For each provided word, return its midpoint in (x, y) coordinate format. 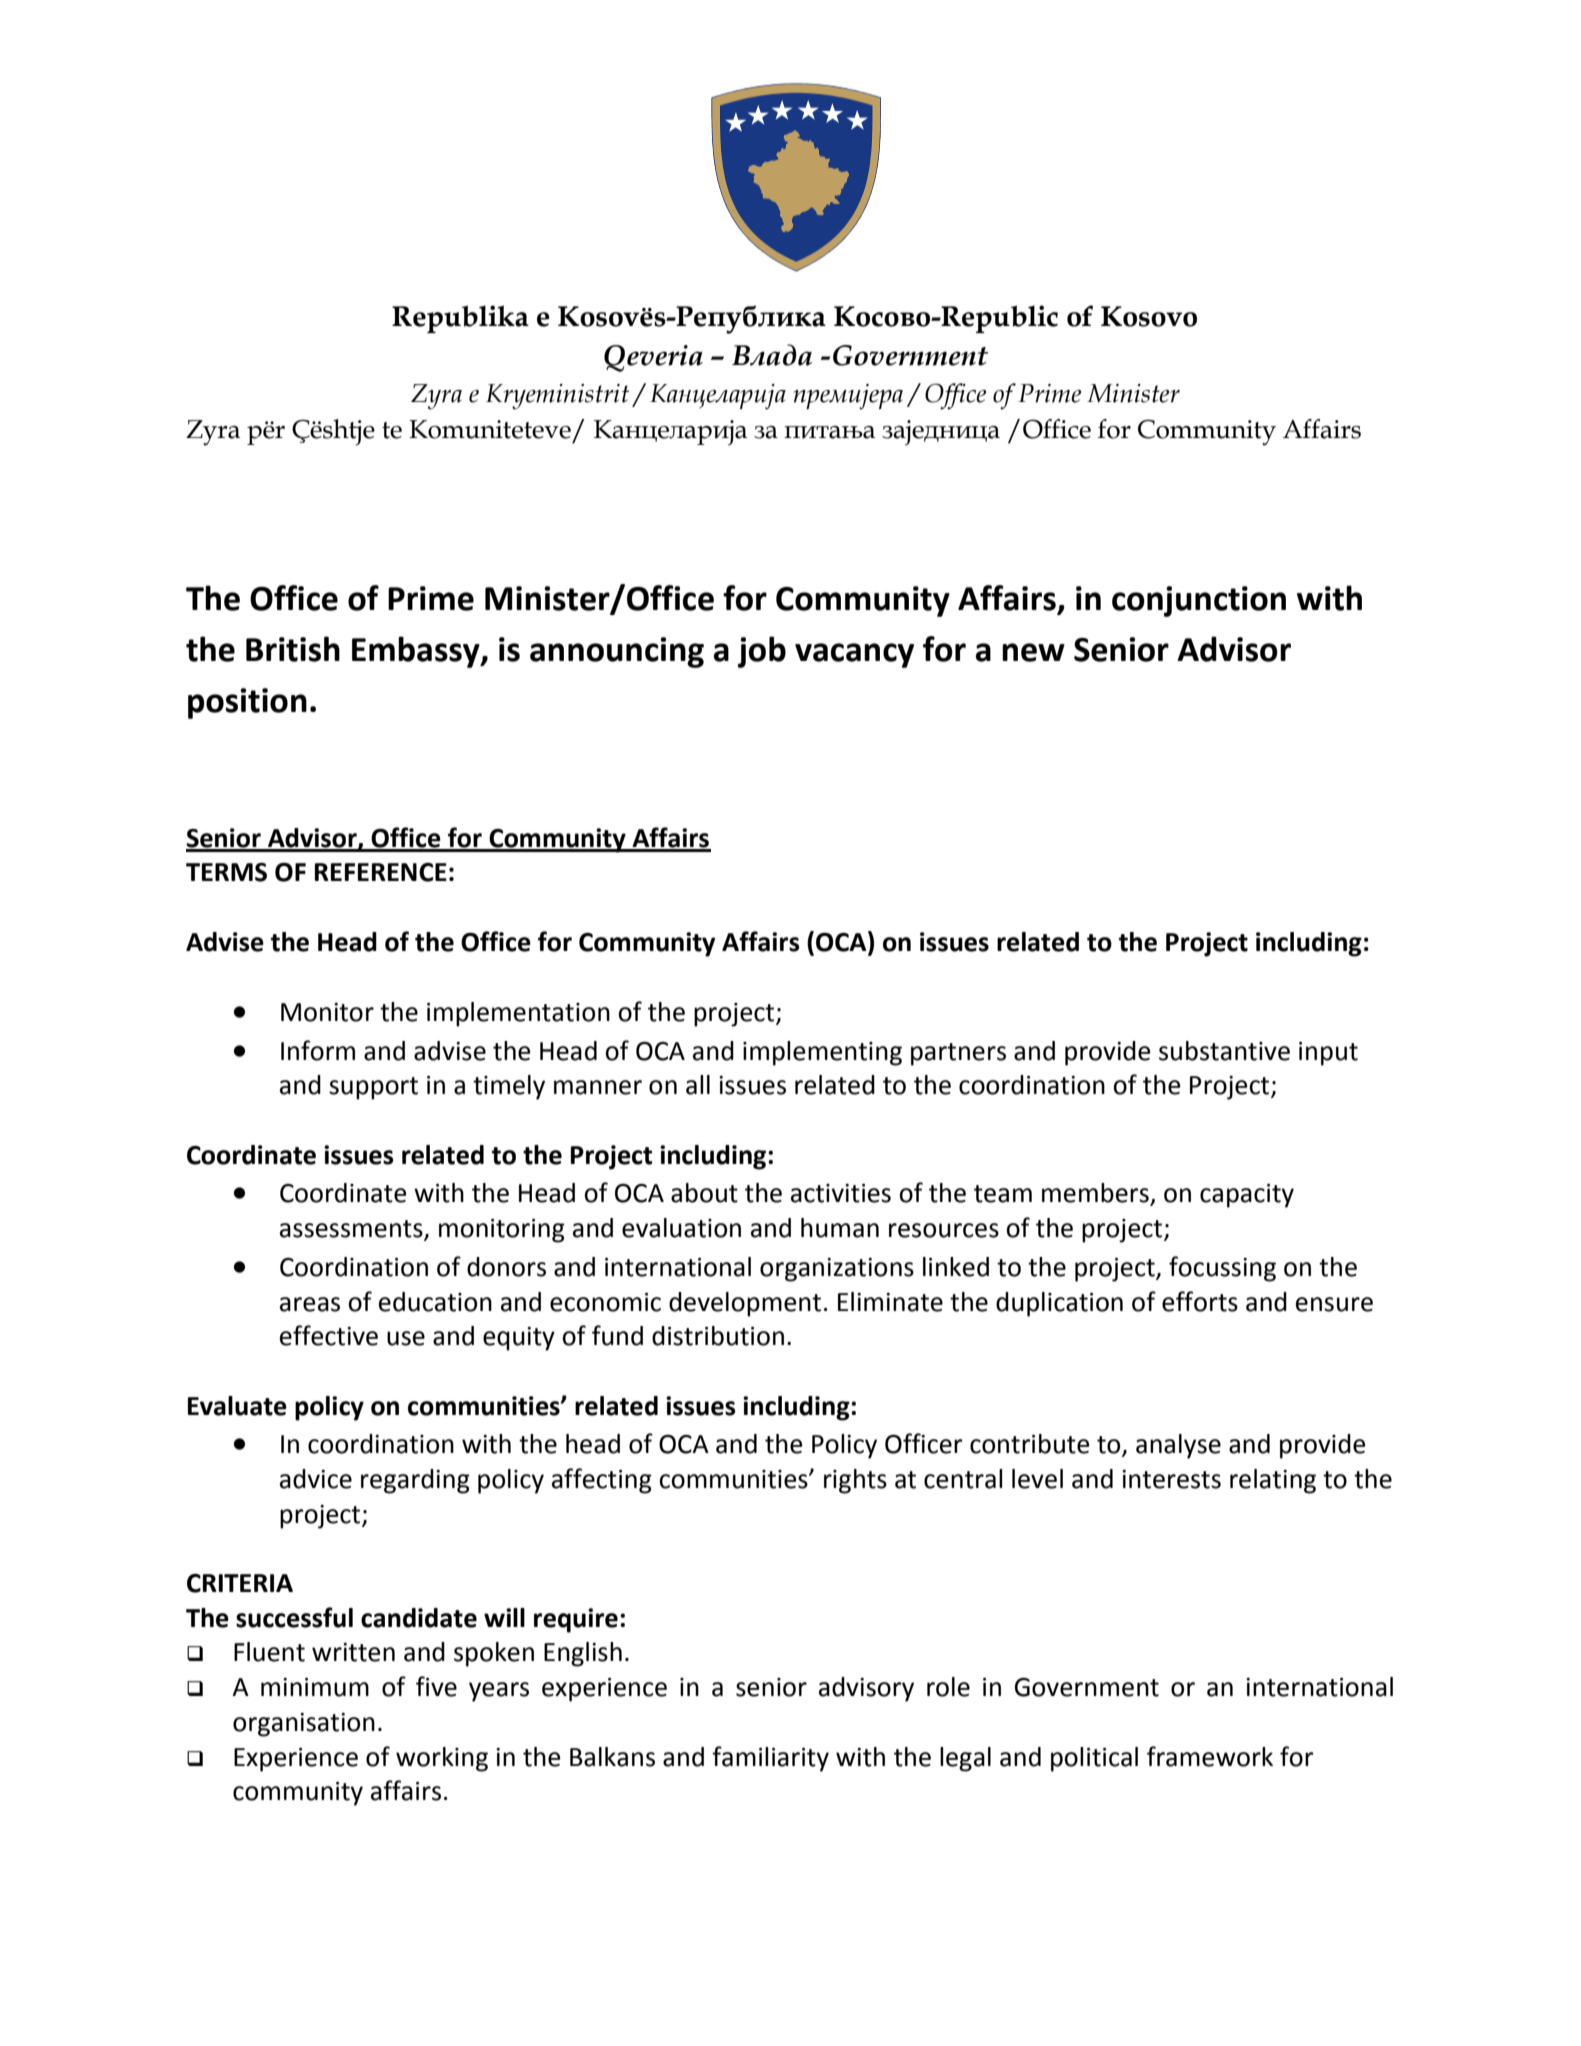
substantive (1224, 1051)
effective (329, 1335)
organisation (304, 1725)
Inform (318, 1050)
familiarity (770, 1759)
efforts (1200, 1301)
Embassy (417, 652)
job (762, 652)
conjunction (1199, 601)
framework (1210, 1756)
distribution (718, 1336)
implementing (822, 1053)
